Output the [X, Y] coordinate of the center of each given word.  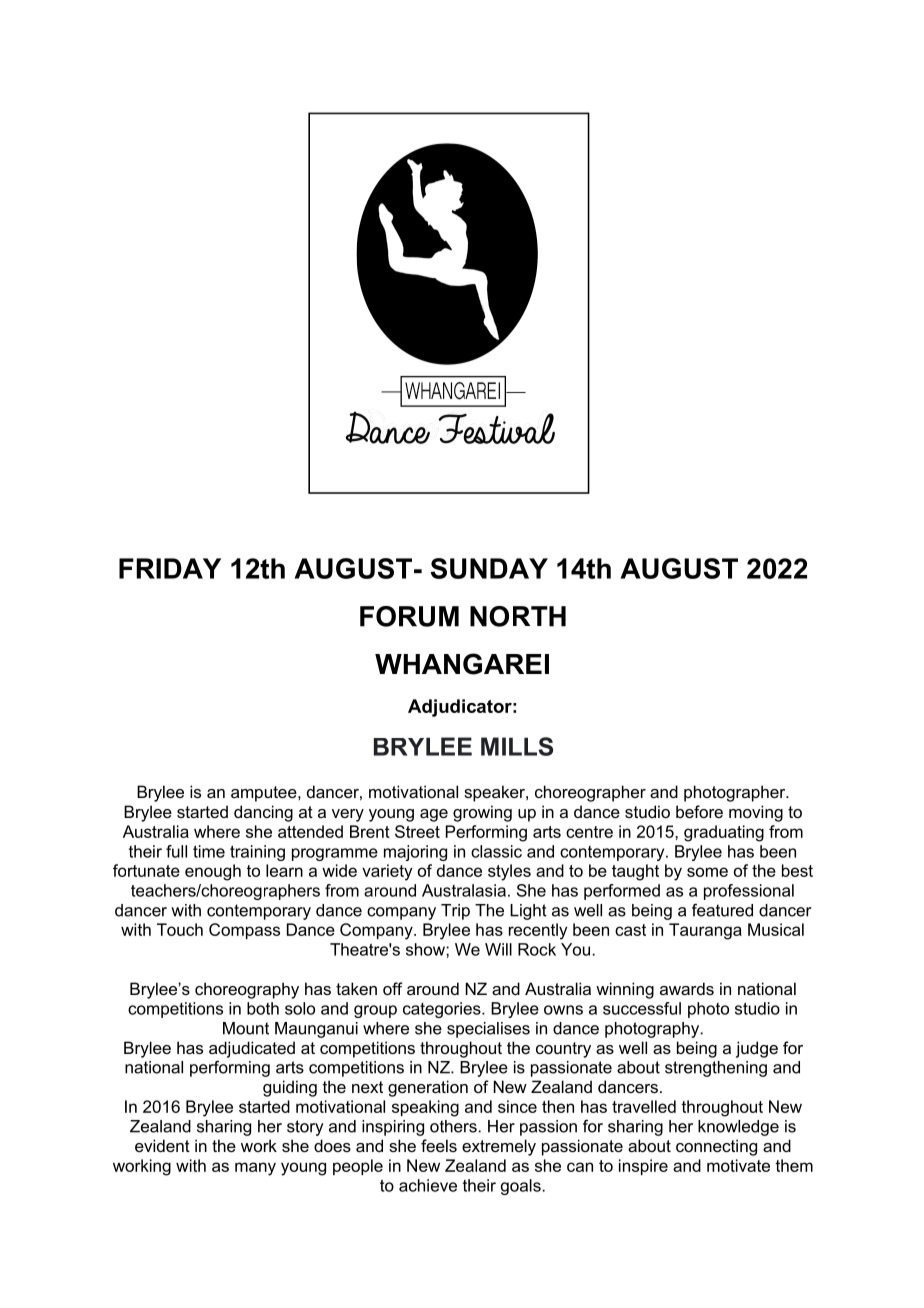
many [255, 1169]
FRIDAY [170, 568]
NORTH [518, 616]
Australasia [464, 890]
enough [213, 872]
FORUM [409, 616]
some [707, 872]
